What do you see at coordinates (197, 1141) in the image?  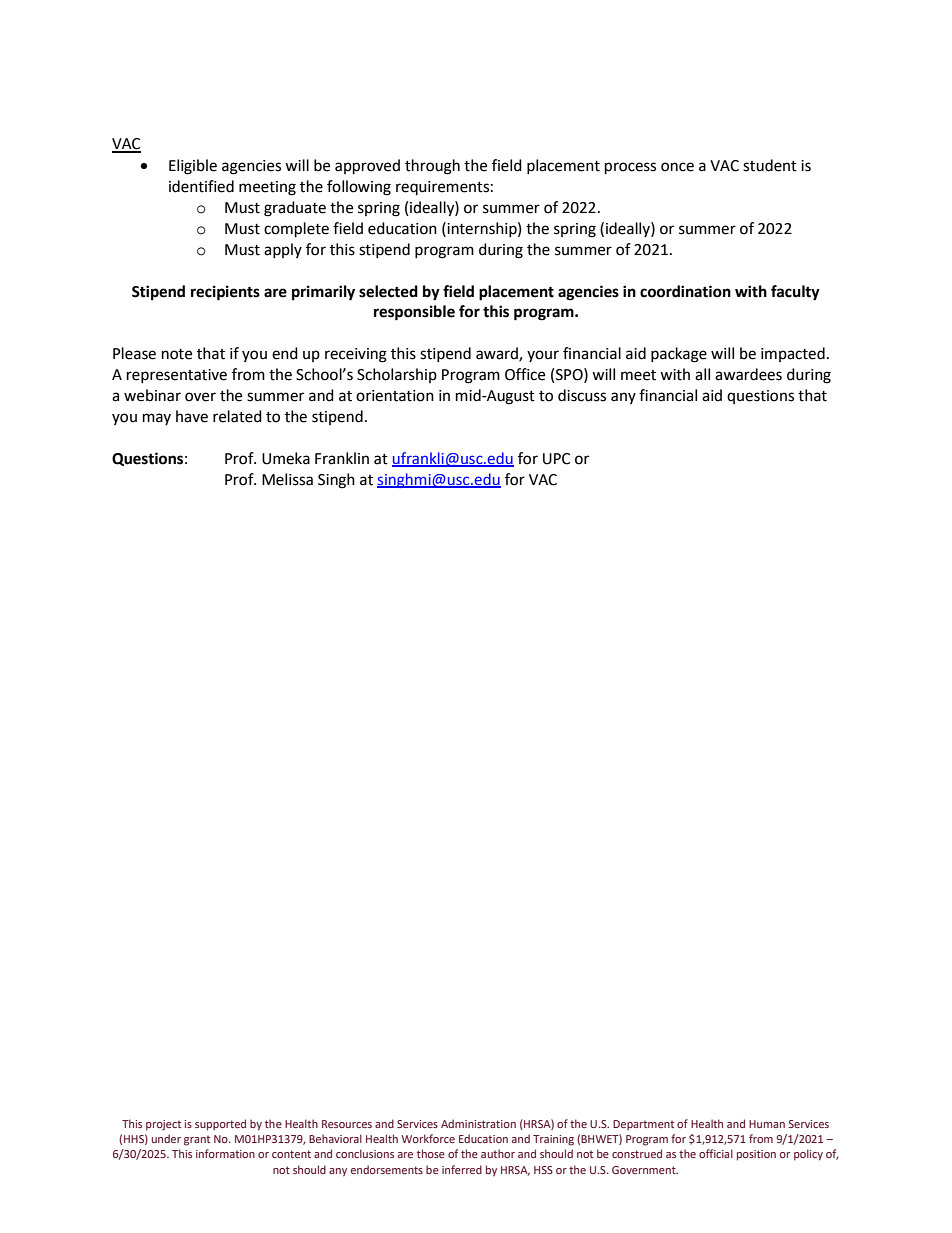 I see `grant` at bounding box center [197, 1141].
